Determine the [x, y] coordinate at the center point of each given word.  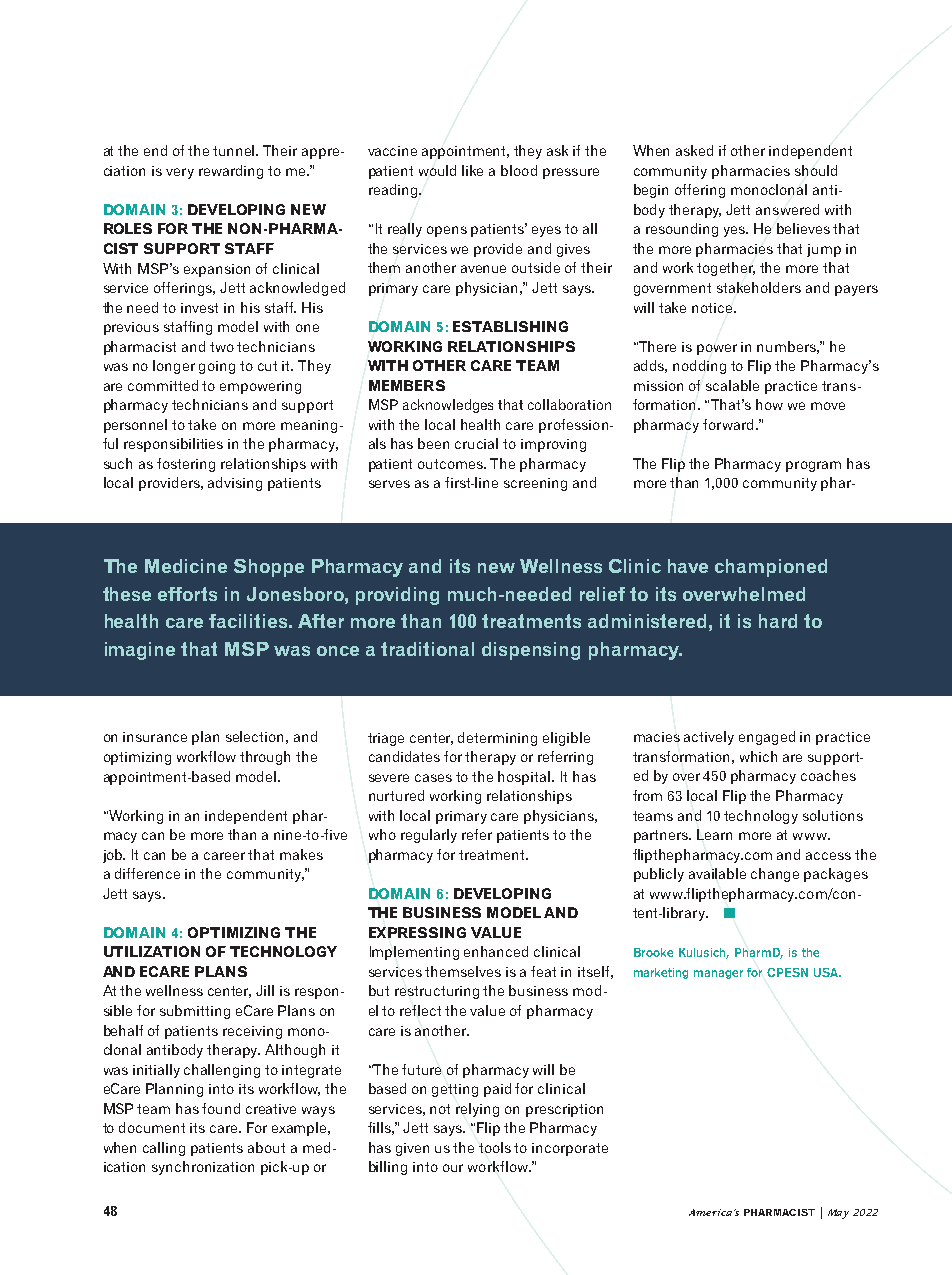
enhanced [496, 951]
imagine [140, 651]
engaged [767, 738]
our [453, 1168]
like [472, 170]
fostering [186, 465]
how [769, 404]
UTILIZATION [152, 951]
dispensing [531, 651]
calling [164, 1149]
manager [718, 974]
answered [787, 209]
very [180, 173]
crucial [476, 443]
